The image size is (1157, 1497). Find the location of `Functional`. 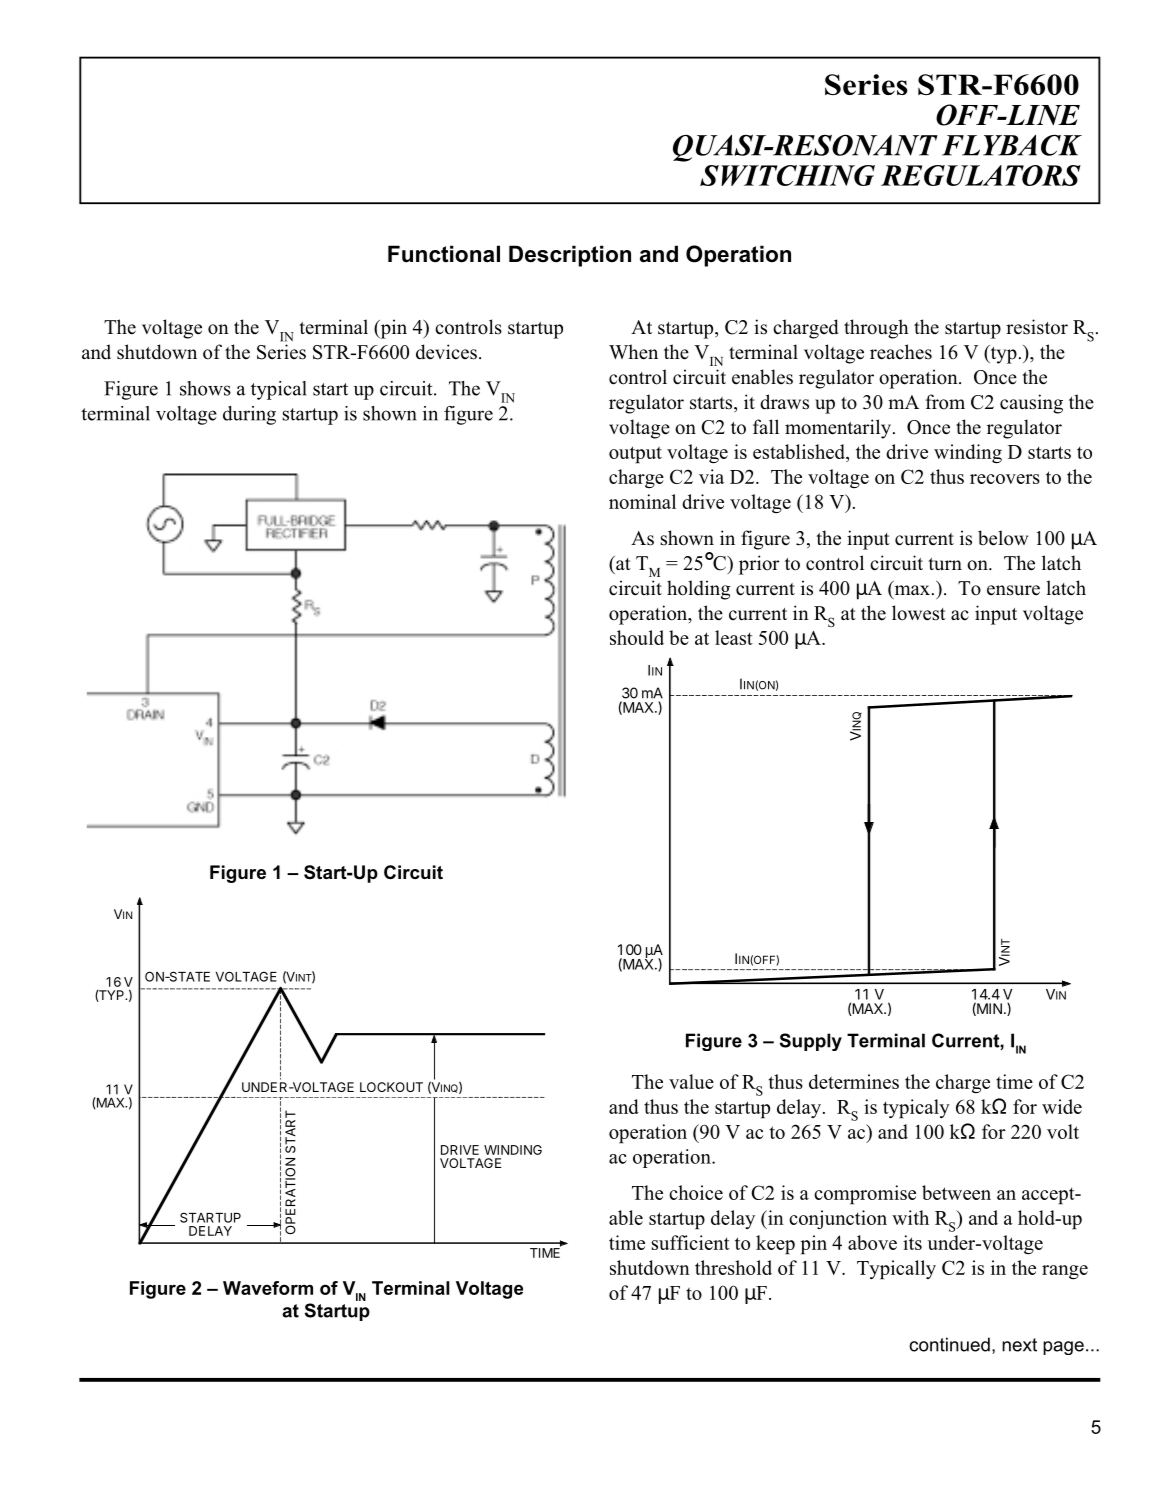

Functional is located at coordinates (444, 254).
